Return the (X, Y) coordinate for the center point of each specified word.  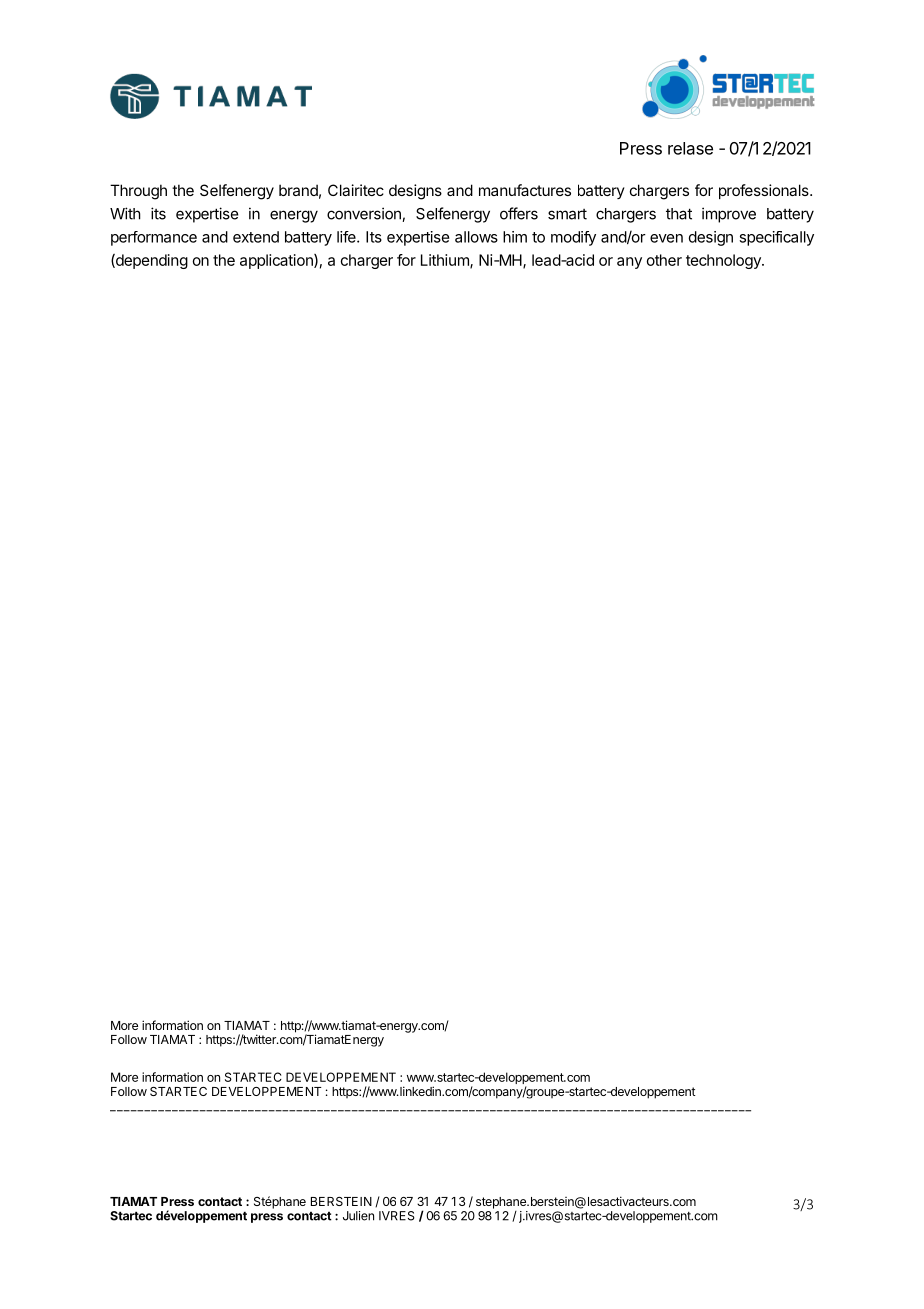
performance (154, 238)
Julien (358, 1216)
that (679, 214)
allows (476, 237)
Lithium (446, 261)
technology (724, 261)
